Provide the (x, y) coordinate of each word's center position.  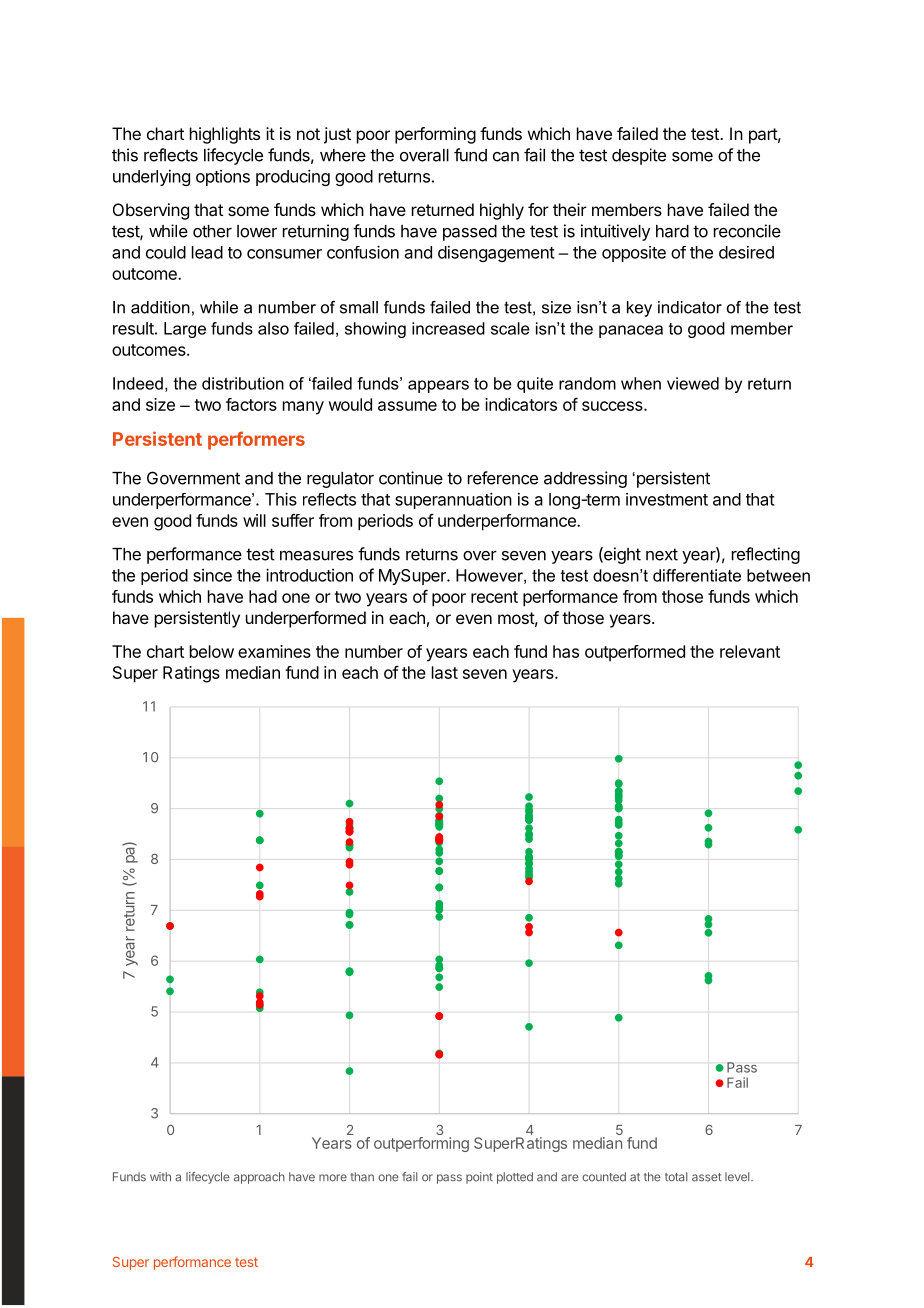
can (506, 157)
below (212, 651)
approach (259, 1178)
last (445, 672)
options (223, 178)
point (479, 1178)
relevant (750, 651)
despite (639, 156)
